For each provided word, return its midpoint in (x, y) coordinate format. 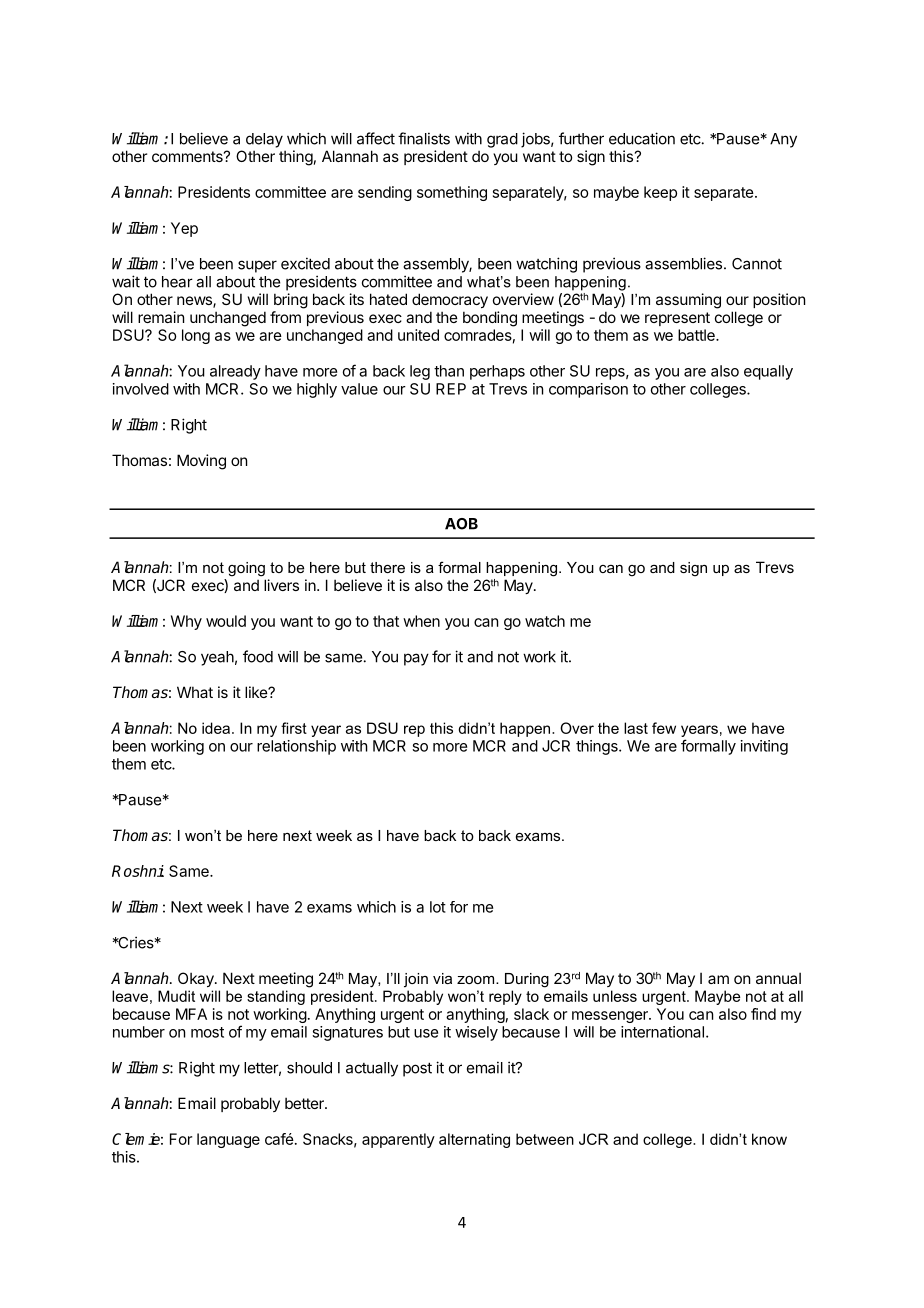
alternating (474, 1140)
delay (264, 140)
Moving (201, 462)
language (228, 1140)
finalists (424, 138)
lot (438, 907)
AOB (461, 524)
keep (660, 193)
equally (768, 372)
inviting (764, 747)
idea (216, 728)
